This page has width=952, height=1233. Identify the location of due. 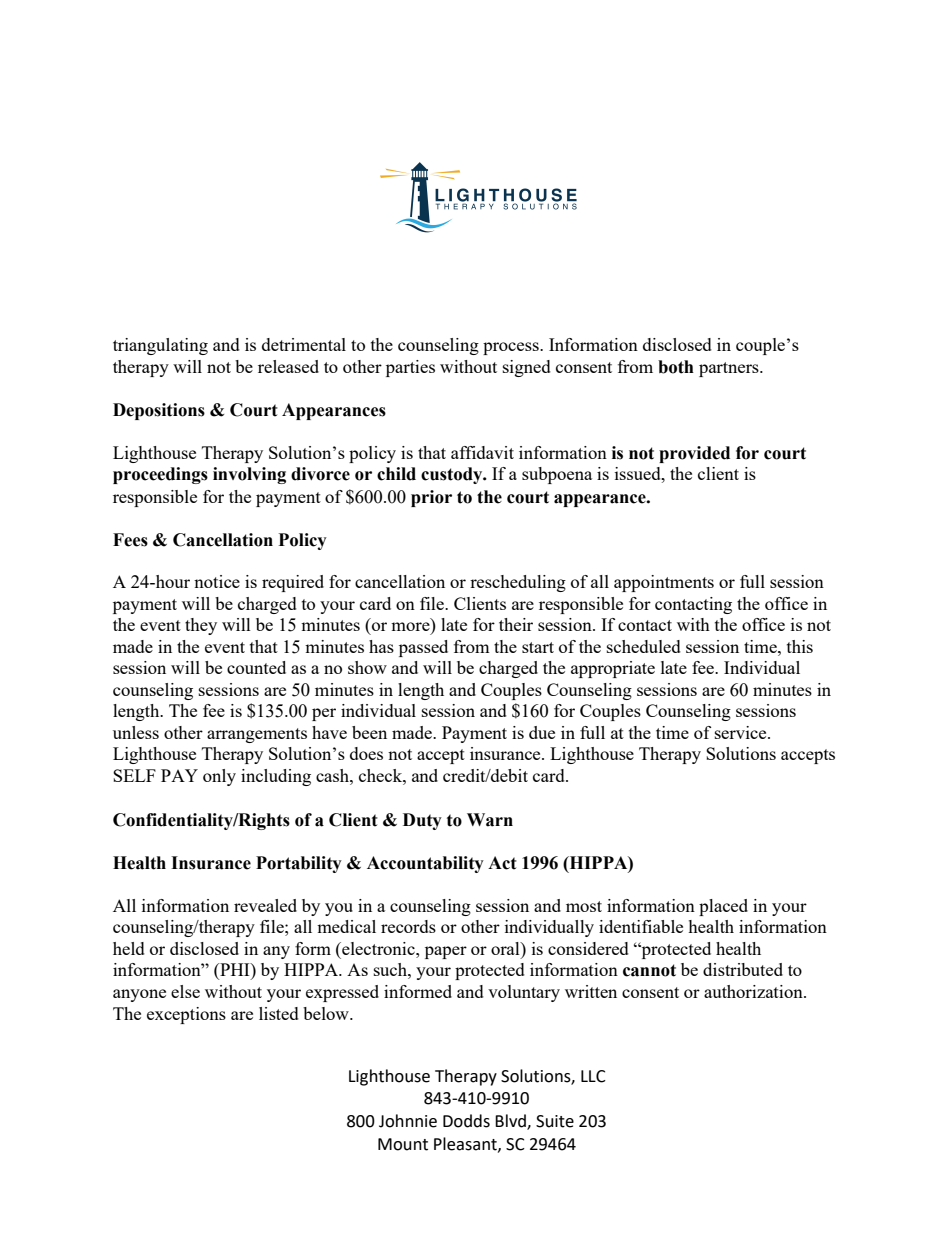
(542, 732).
